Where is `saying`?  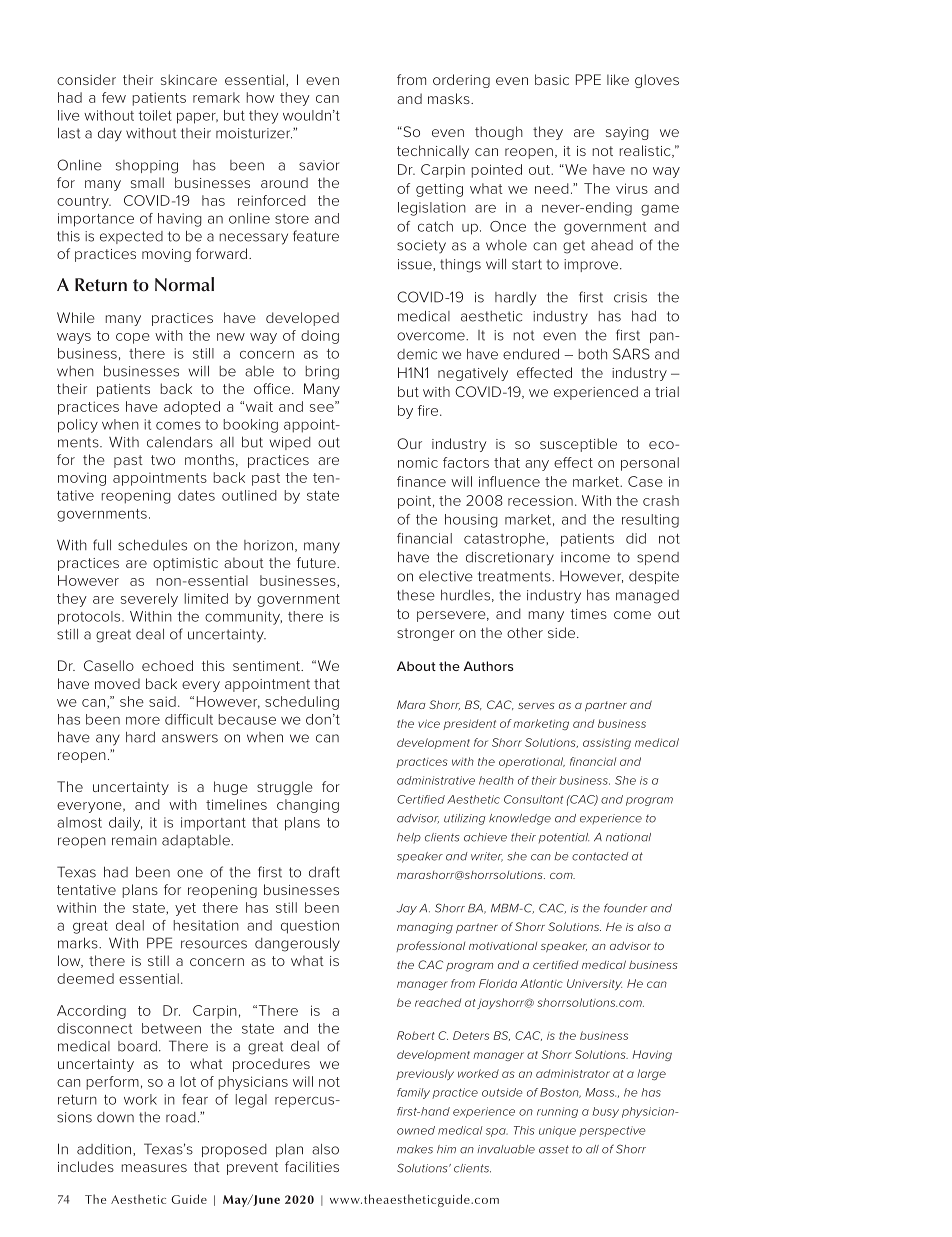 saying is located at coordinates (627, 133).
